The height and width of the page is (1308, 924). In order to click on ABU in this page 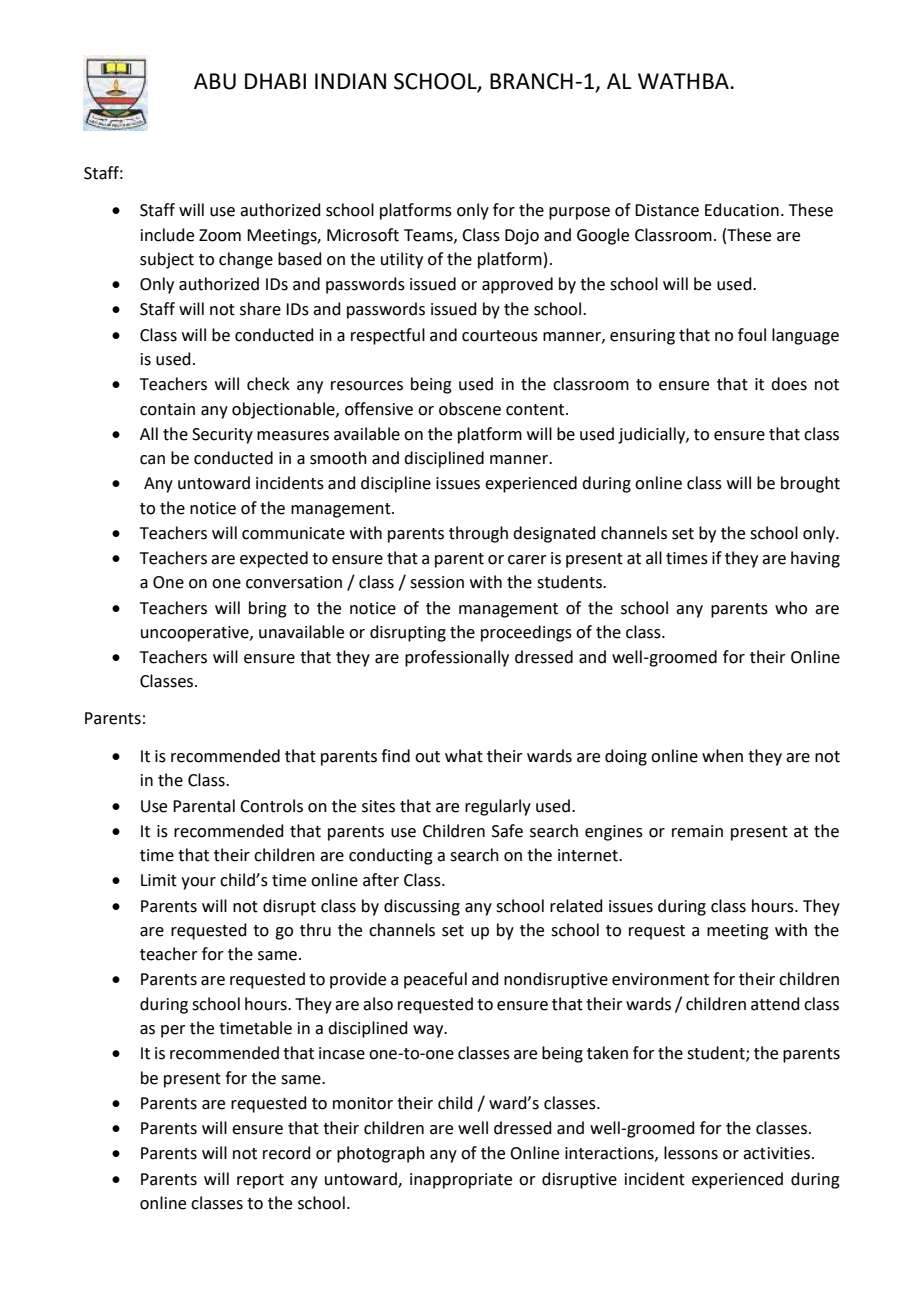, I will do `click(215, 81)`.
